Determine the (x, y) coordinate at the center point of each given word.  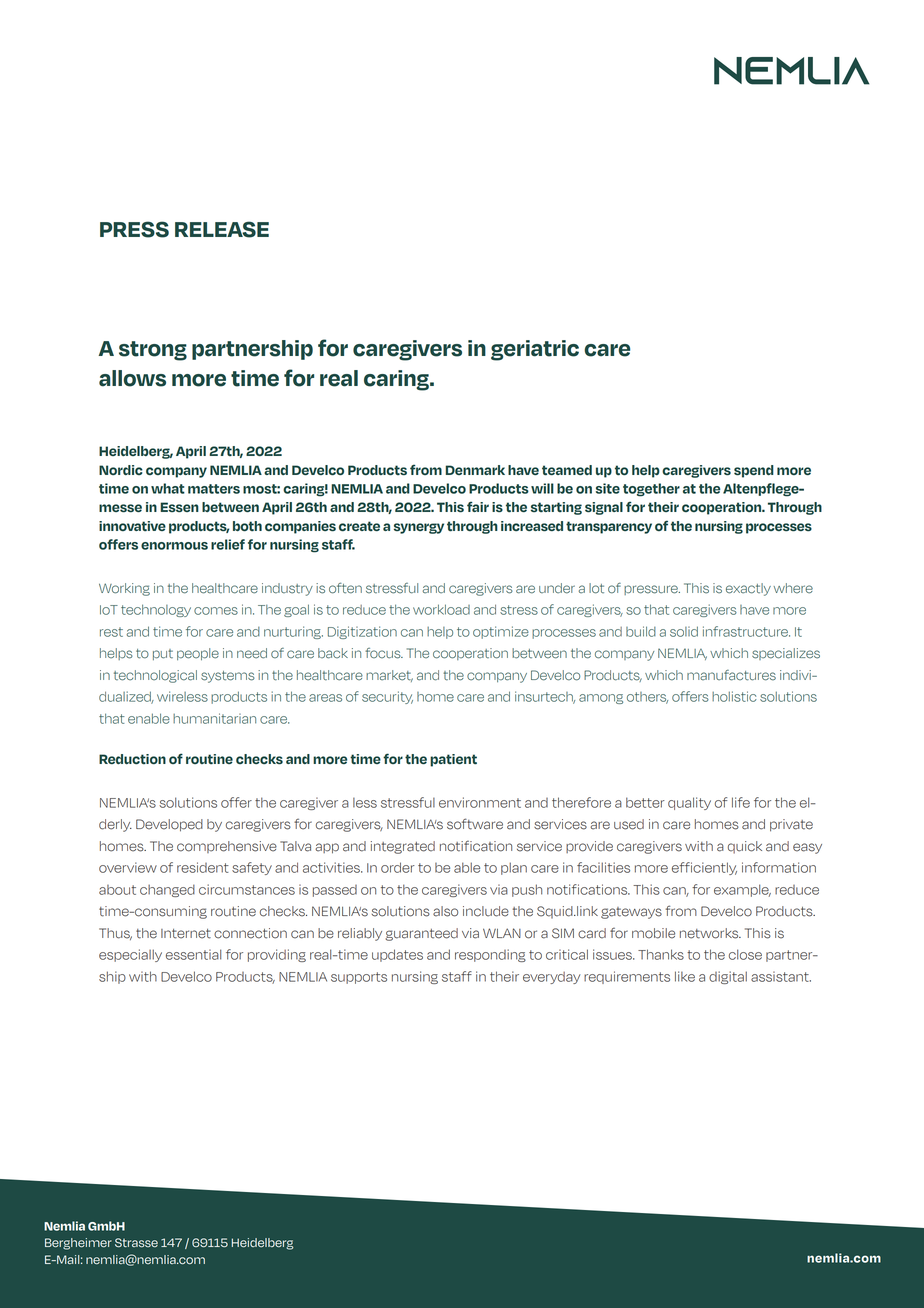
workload (441, 609)
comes (216, 611)
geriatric (535, 350)
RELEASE (222, 229)
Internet (186, 934)
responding (490, 955)
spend (754, 471)
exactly (748, 589)
